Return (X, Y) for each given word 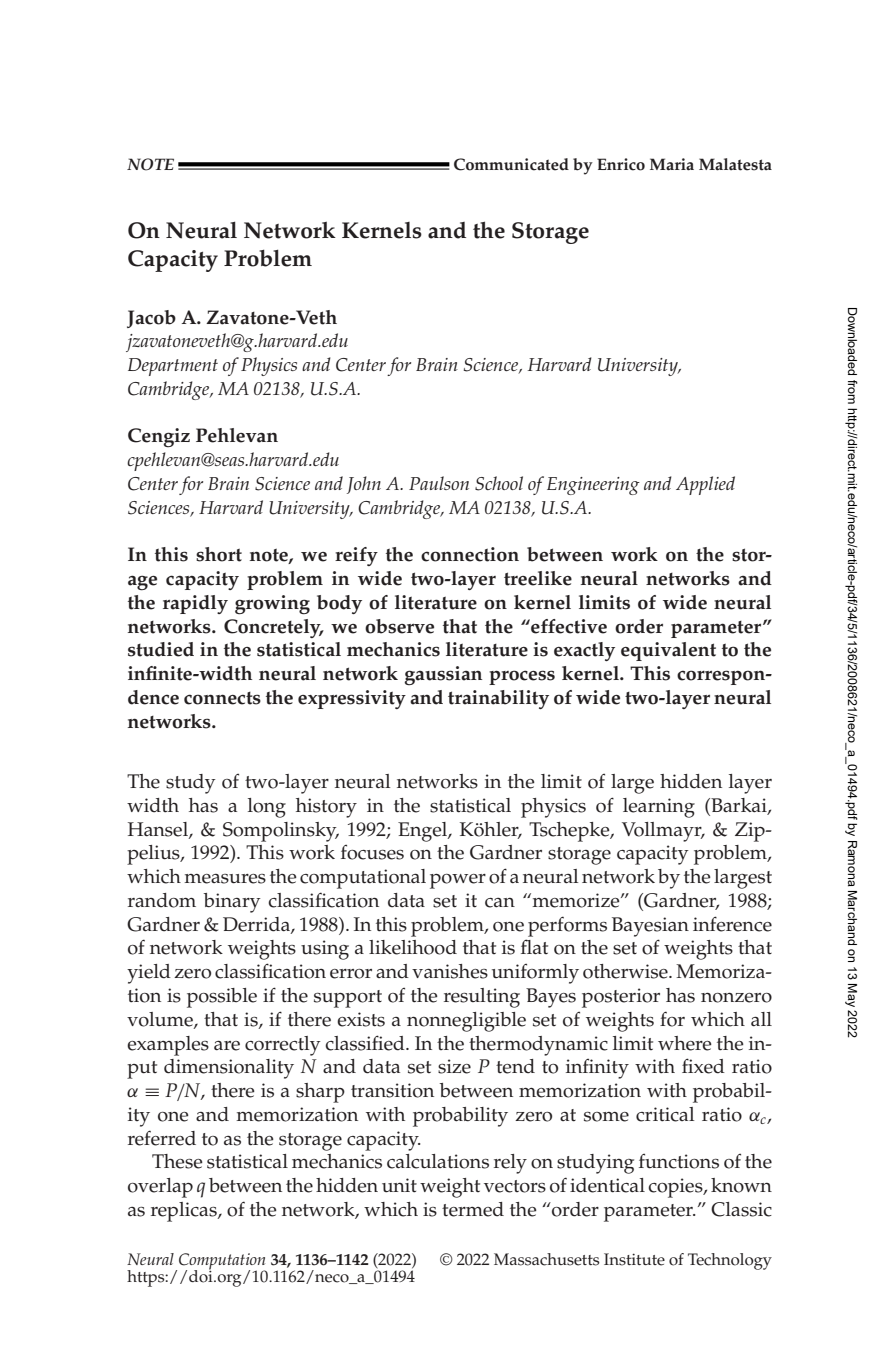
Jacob (151, 319)
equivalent (668, 651)
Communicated (511, 164)
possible (222, 998)
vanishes (450, 971)
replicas (185, 1212)
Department (173, 367)
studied (161, 649)
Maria (672, 164)
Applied (705, 485)
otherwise (626, 971)
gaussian (443, 675)
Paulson (439, 483)
